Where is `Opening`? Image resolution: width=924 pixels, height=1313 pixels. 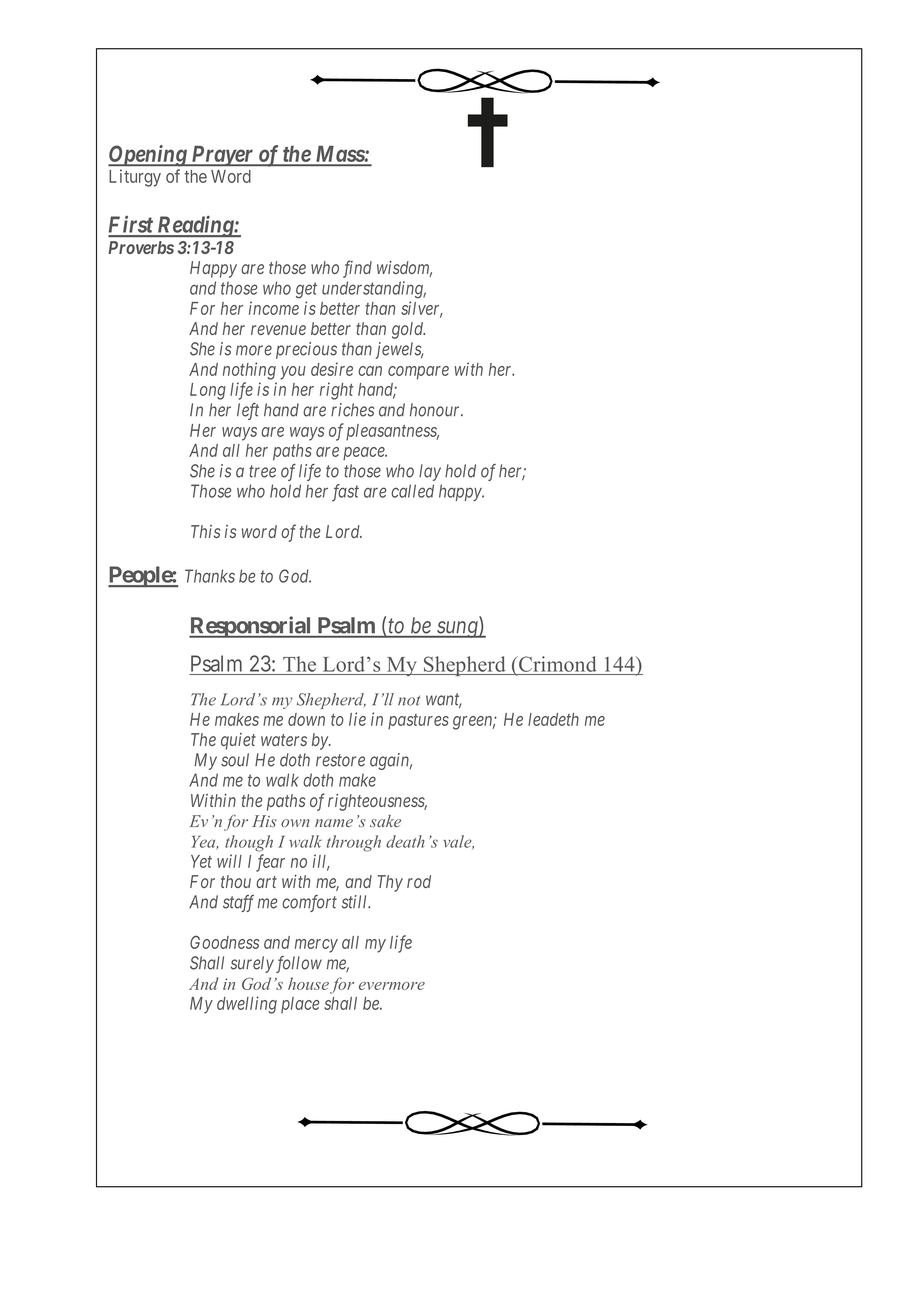 Opening is located at coordinates (148, 156).
